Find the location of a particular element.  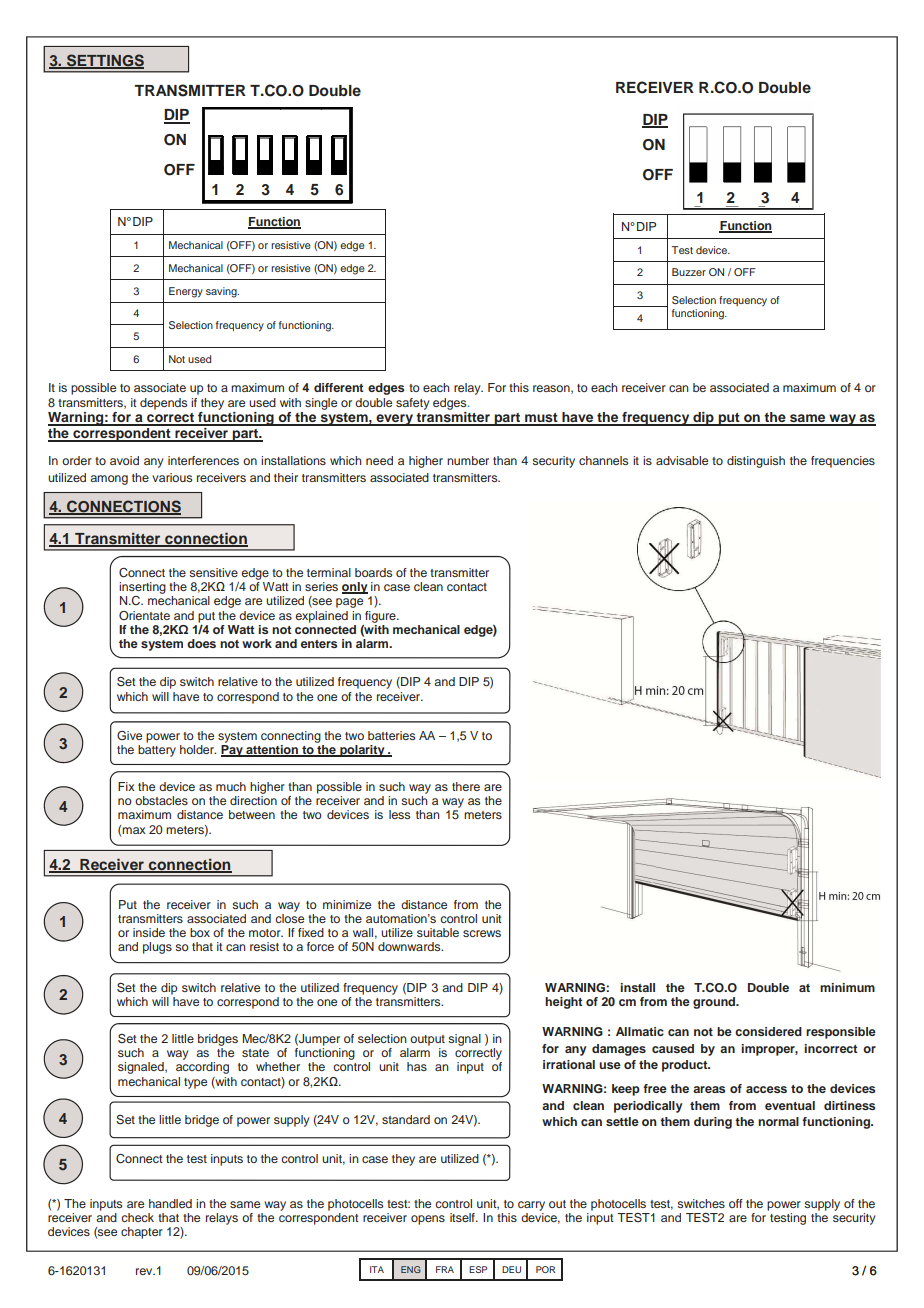

SETTINGS is located at coordinates (104, 61).
